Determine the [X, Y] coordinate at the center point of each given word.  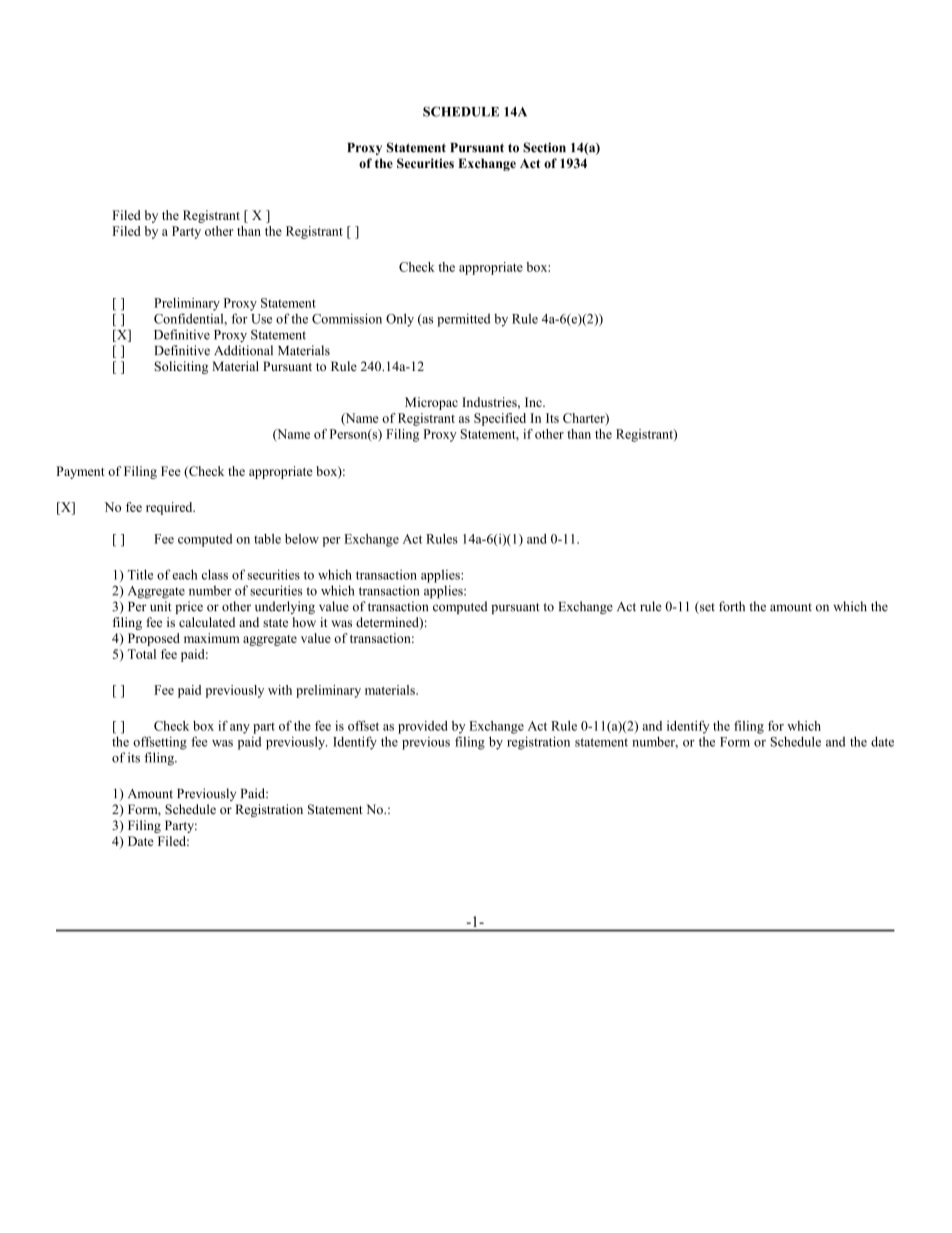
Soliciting [181, 367]
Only [400, 320]
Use [261, 319]
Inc [534, 402]
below [302, 539]
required [170, 508]
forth [732, 606]
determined [388, 623]
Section [544, 147]
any [240, 729]
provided [423, 727]
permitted [464, 320]
